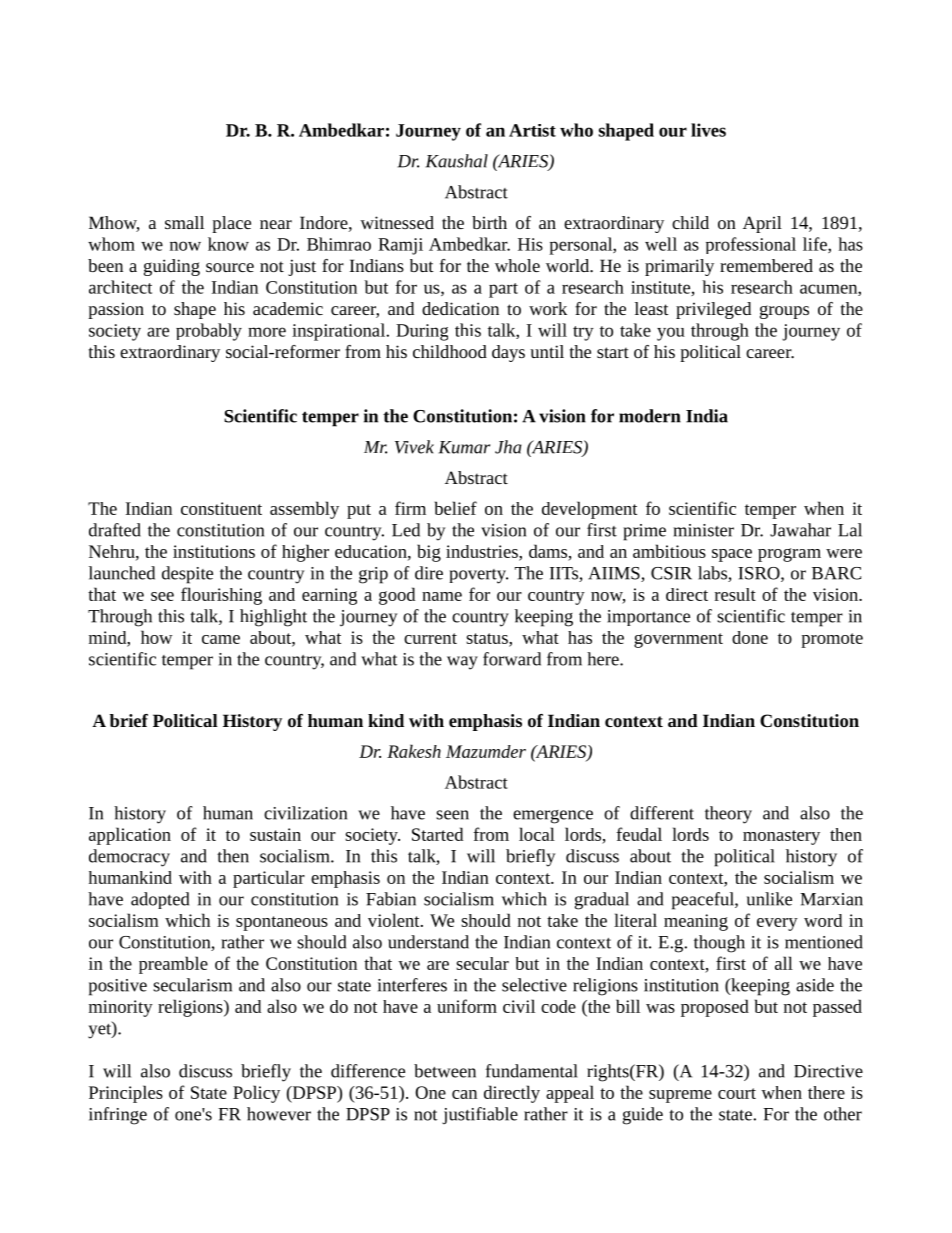 This document has height=1233, width=952. Describe the element at coordinates (728, 815) in the document. I see `theory` at that location.
